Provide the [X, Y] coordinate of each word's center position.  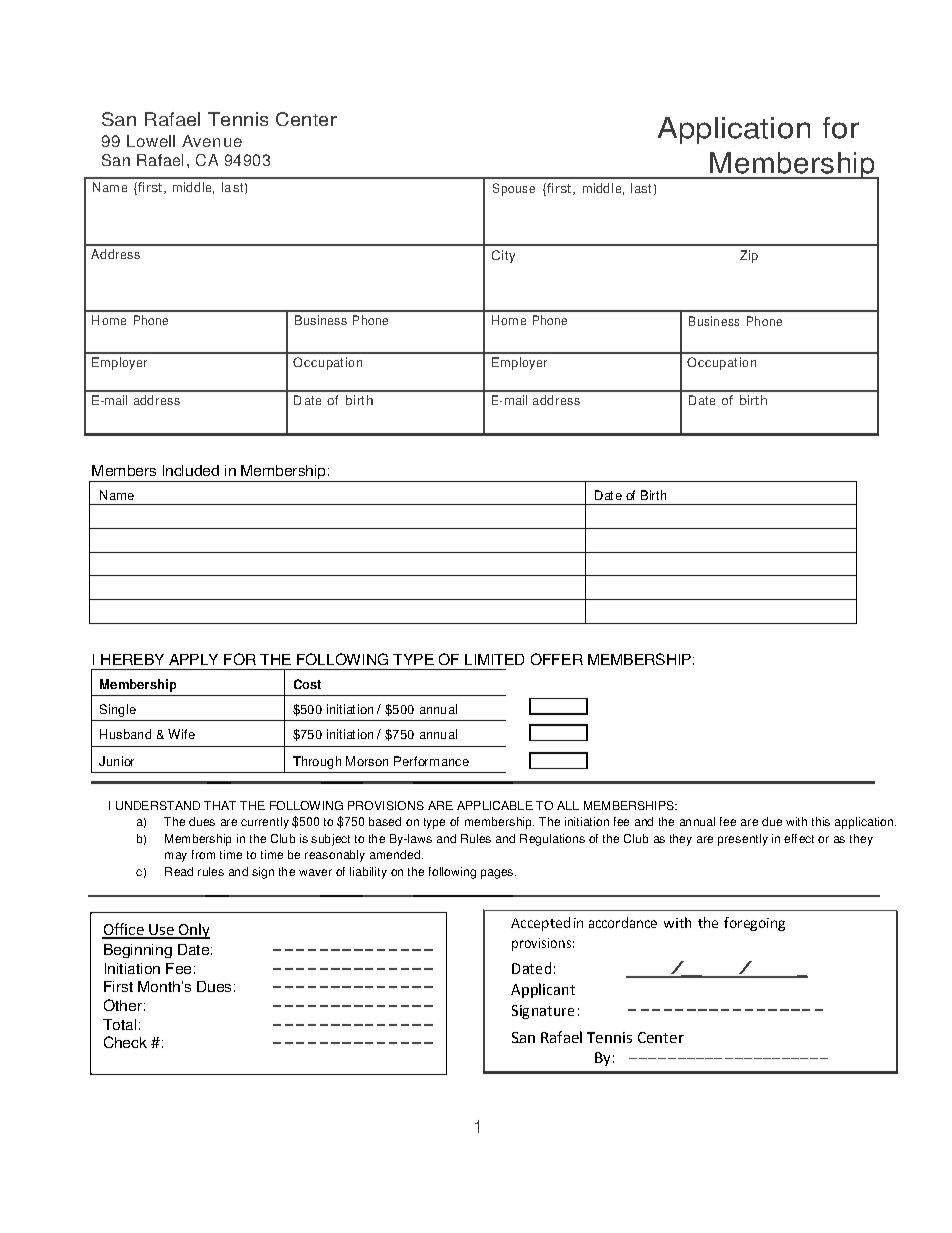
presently [743, 840]
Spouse [514, 189]
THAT [220, 805]
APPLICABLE [495, 805]
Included [191, 470]
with [796, 821]
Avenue [212, 141]
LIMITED [494, 659]
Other [123, 1005]
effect [799, 838]
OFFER [557, 659]
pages [497, 874]
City [503, 256]
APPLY [193, 659]
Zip [749, 256]
